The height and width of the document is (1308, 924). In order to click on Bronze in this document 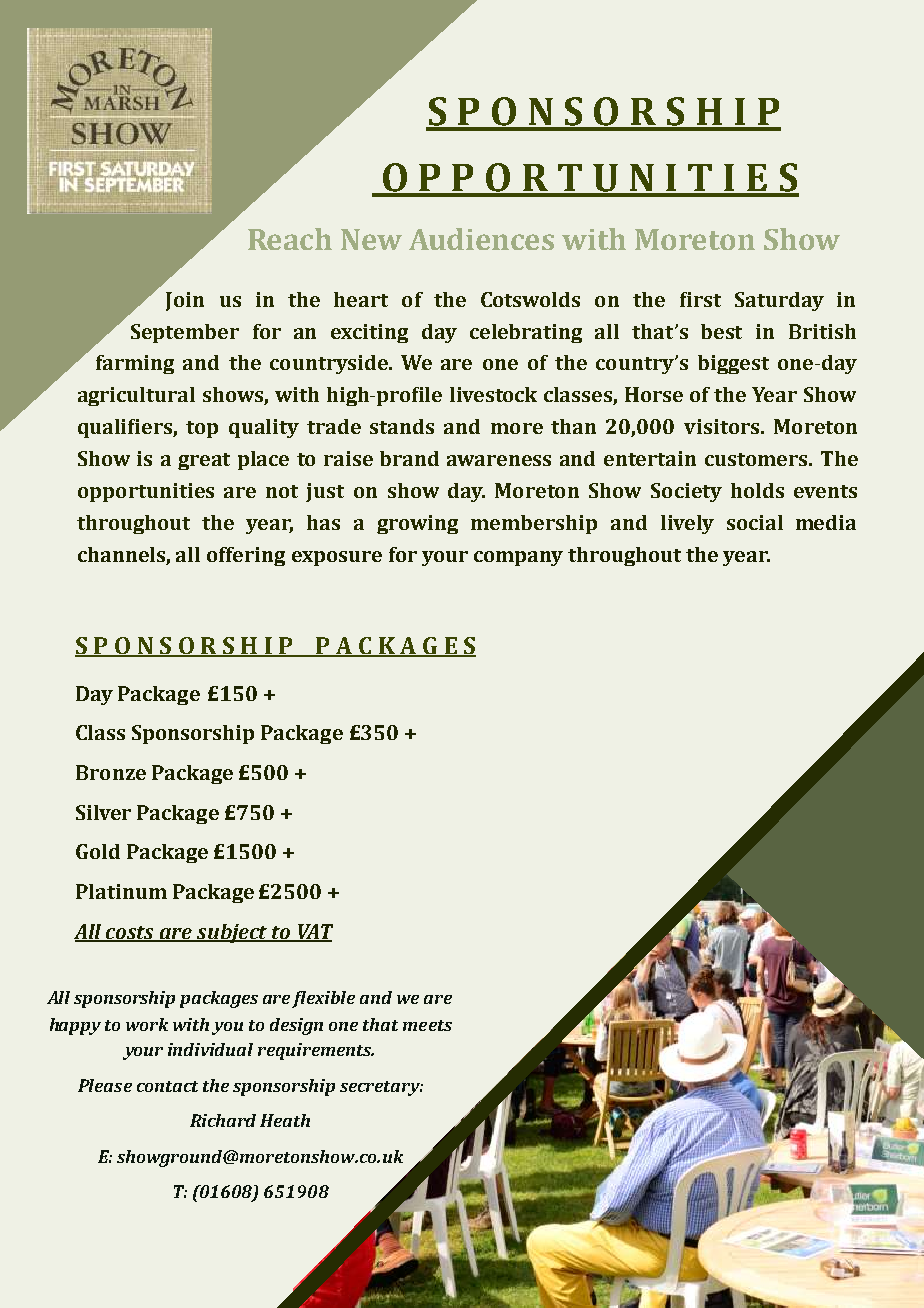, I will do `click(111, 772)`.
